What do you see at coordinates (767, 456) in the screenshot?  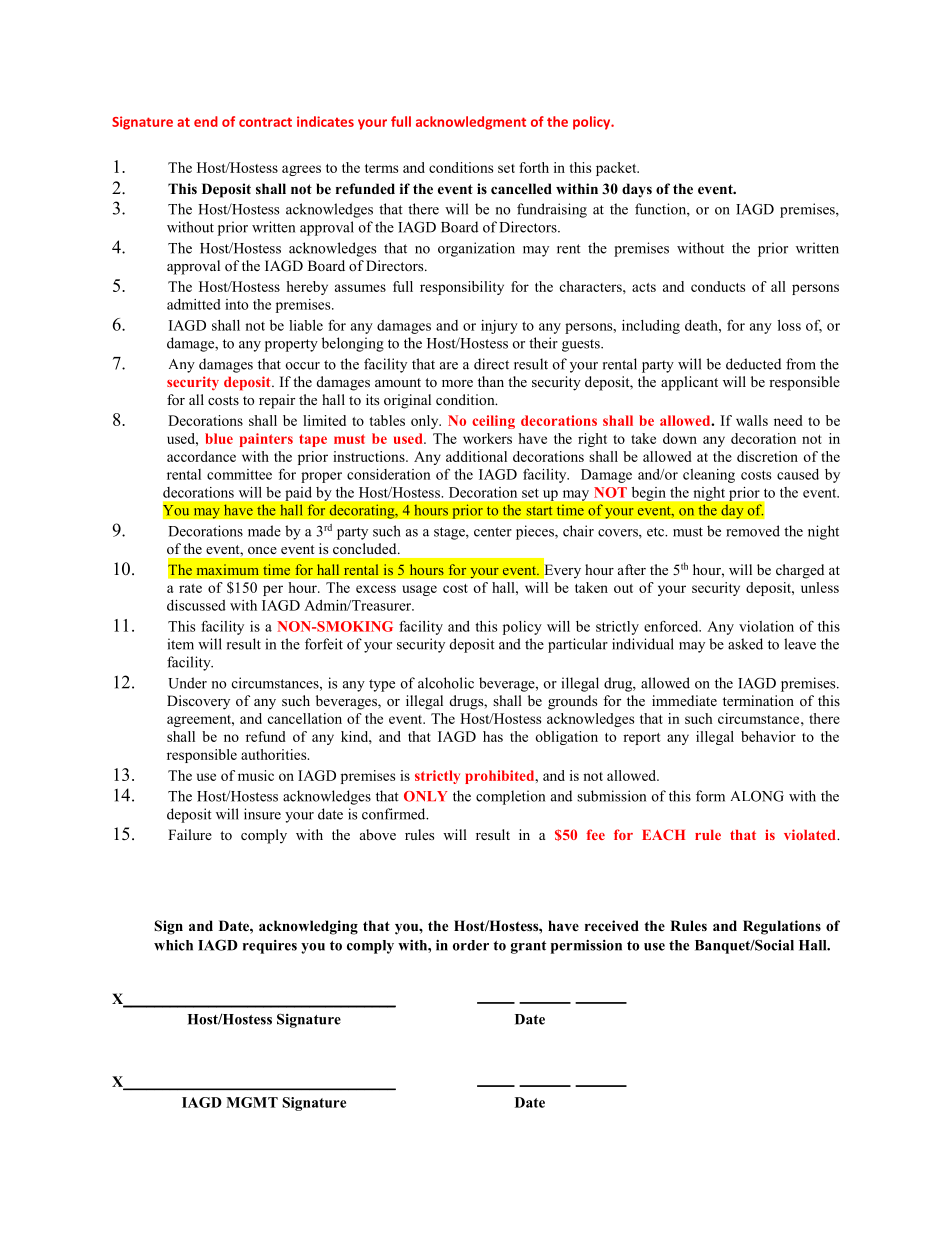 I see `discretion` at bounding box center [767, 456].
